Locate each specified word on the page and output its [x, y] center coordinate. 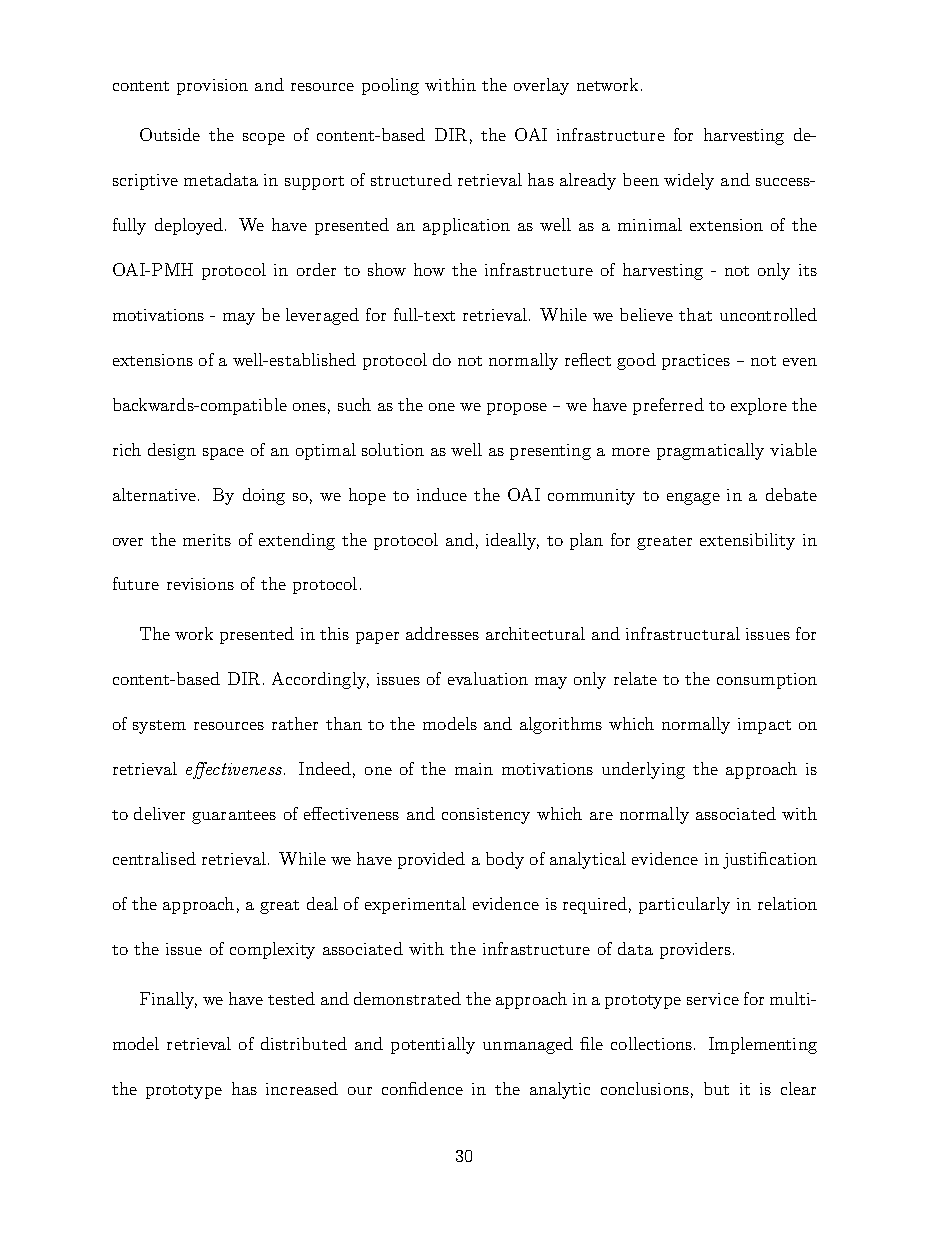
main [474, 769]
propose [517, 409]
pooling [390, 86]
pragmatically [710, 451]
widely [689, 181]
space [223, 454]
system [159, 727]
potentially [433, 1045]
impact [764, 726]
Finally [168, 1000]
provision [212, 87]
